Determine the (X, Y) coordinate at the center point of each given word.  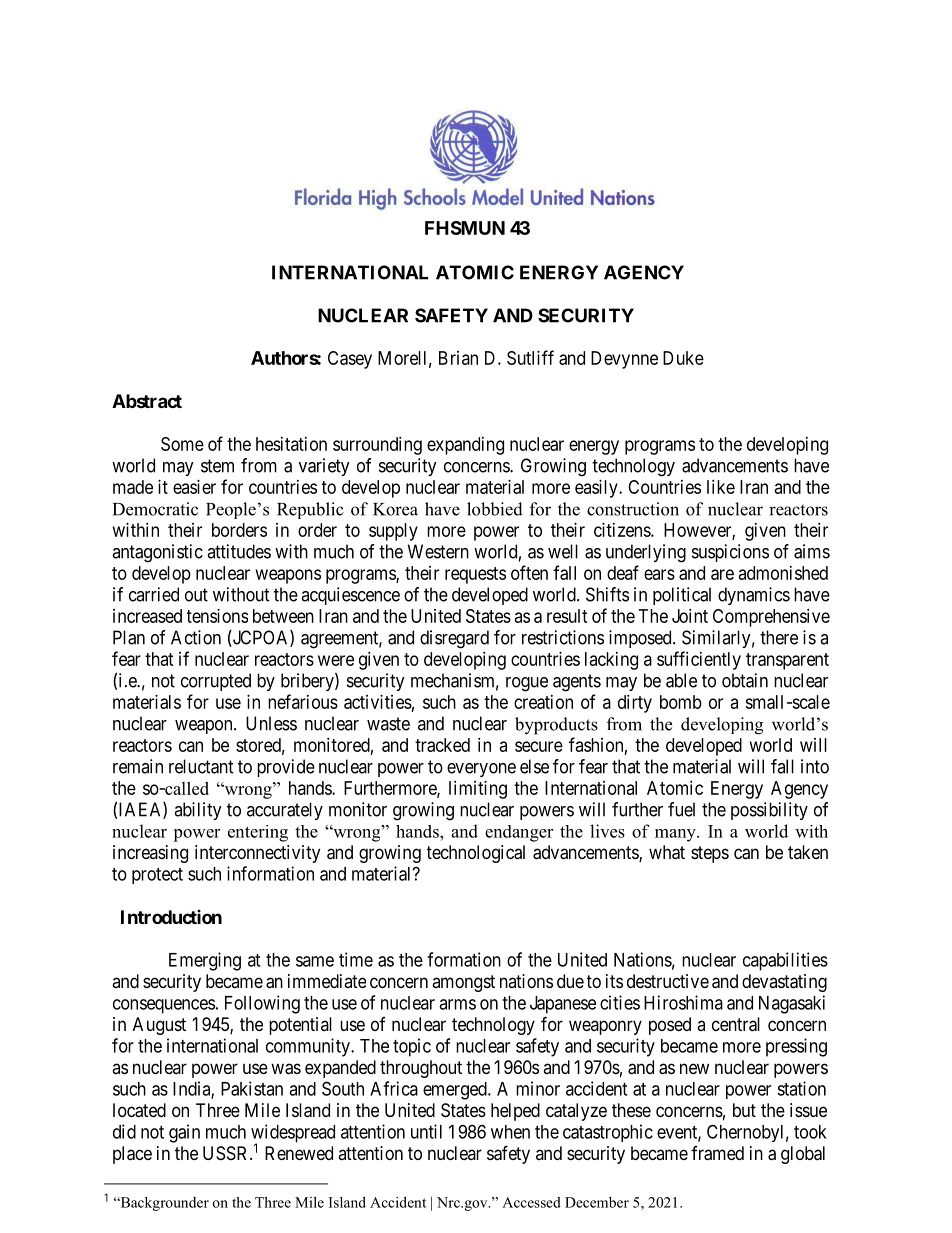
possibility (769, 811)
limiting (478, 790)
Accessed (531, 1202)
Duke (683, 358)
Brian (458, 358)
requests (475, 575)
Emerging (205, 961)
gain (184, 1133)
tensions (217, 616)
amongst (463, 983)
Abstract (147, 401)
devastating (784, 983)
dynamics (754, 596)
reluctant (201, 766)
